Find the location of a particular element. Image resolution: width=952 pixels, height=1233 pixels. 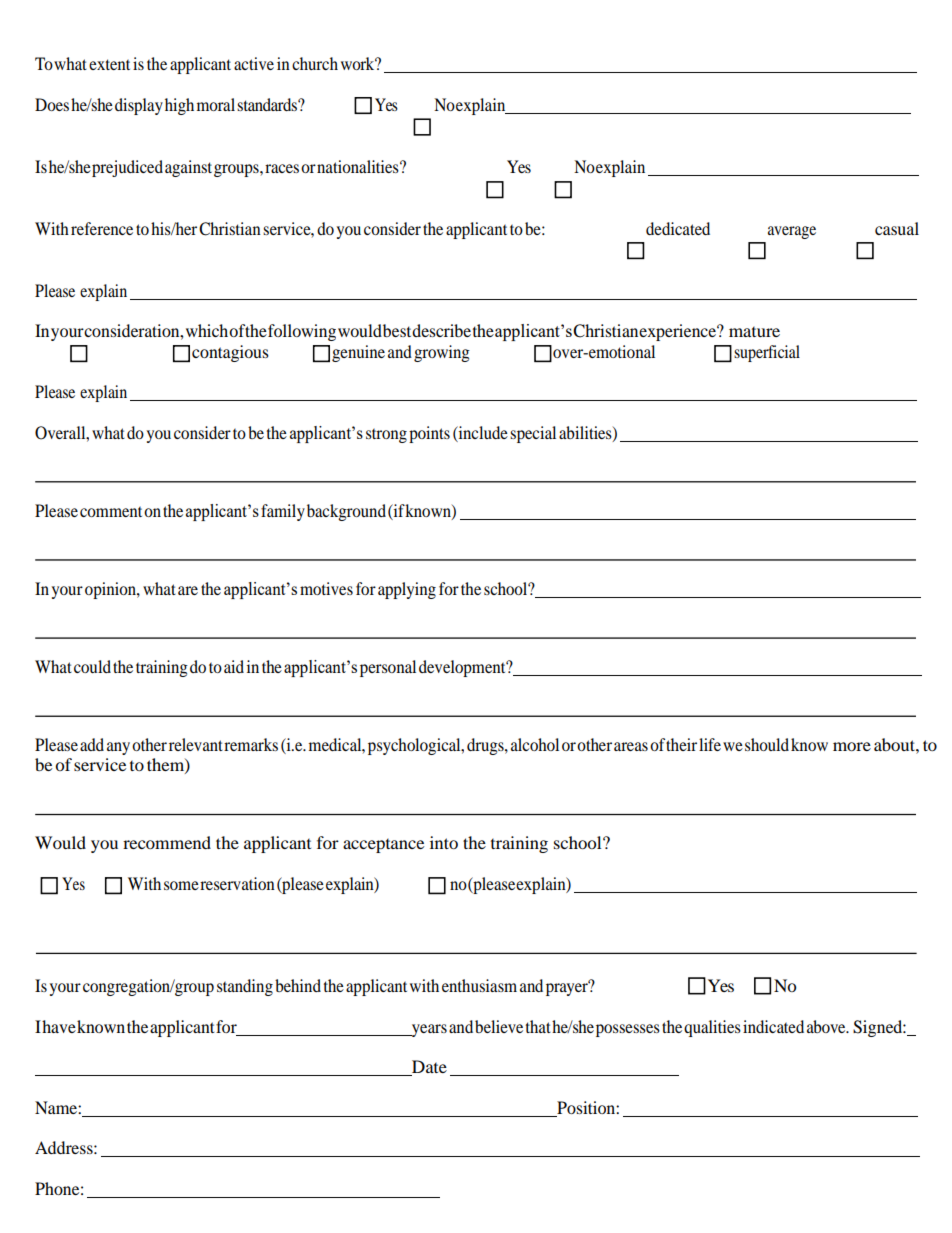

church is located at coordinates (315, 63).
